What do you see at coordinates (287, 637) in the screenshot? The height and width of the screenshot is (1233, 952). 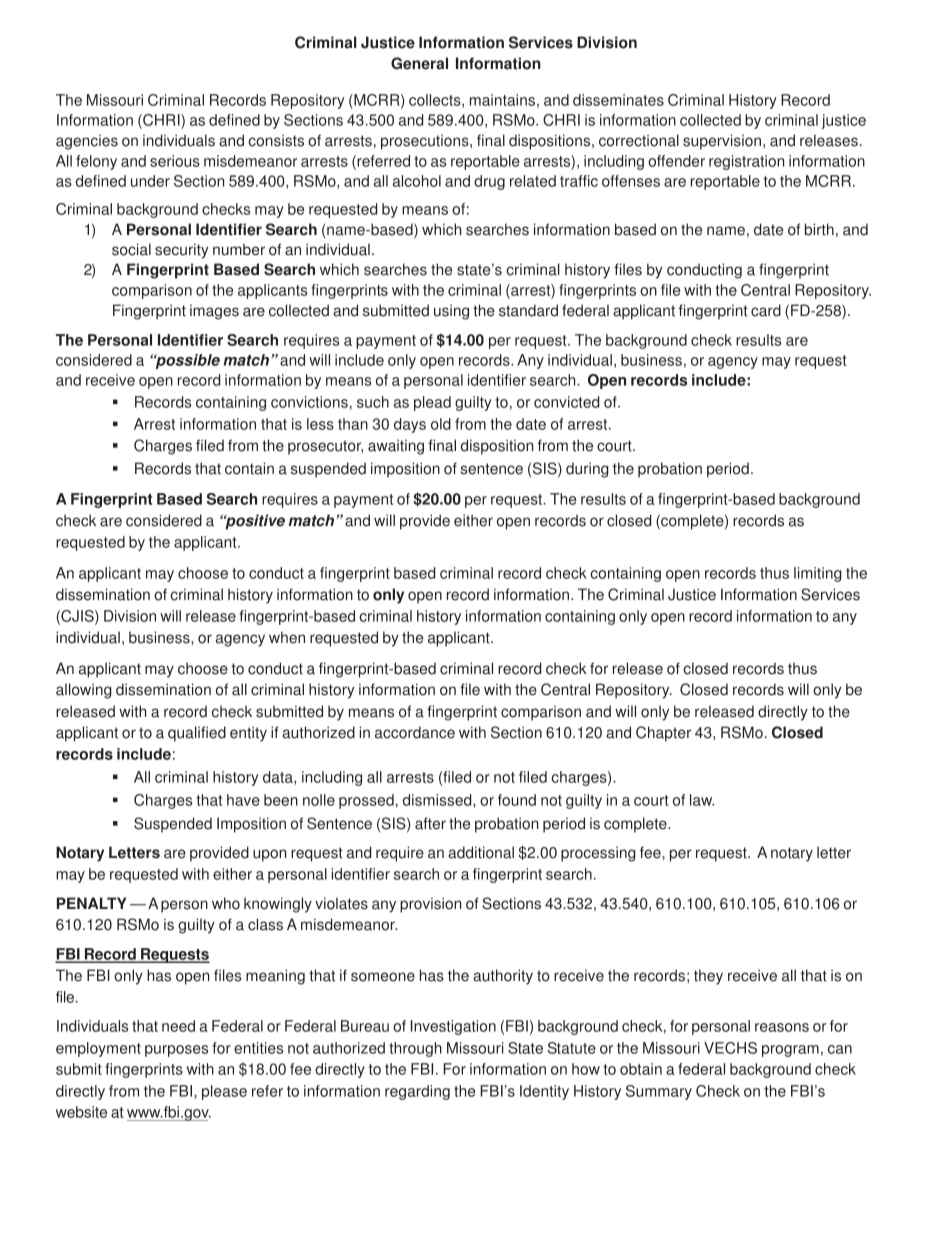 I see `when` at bounding box center [287, 637].
